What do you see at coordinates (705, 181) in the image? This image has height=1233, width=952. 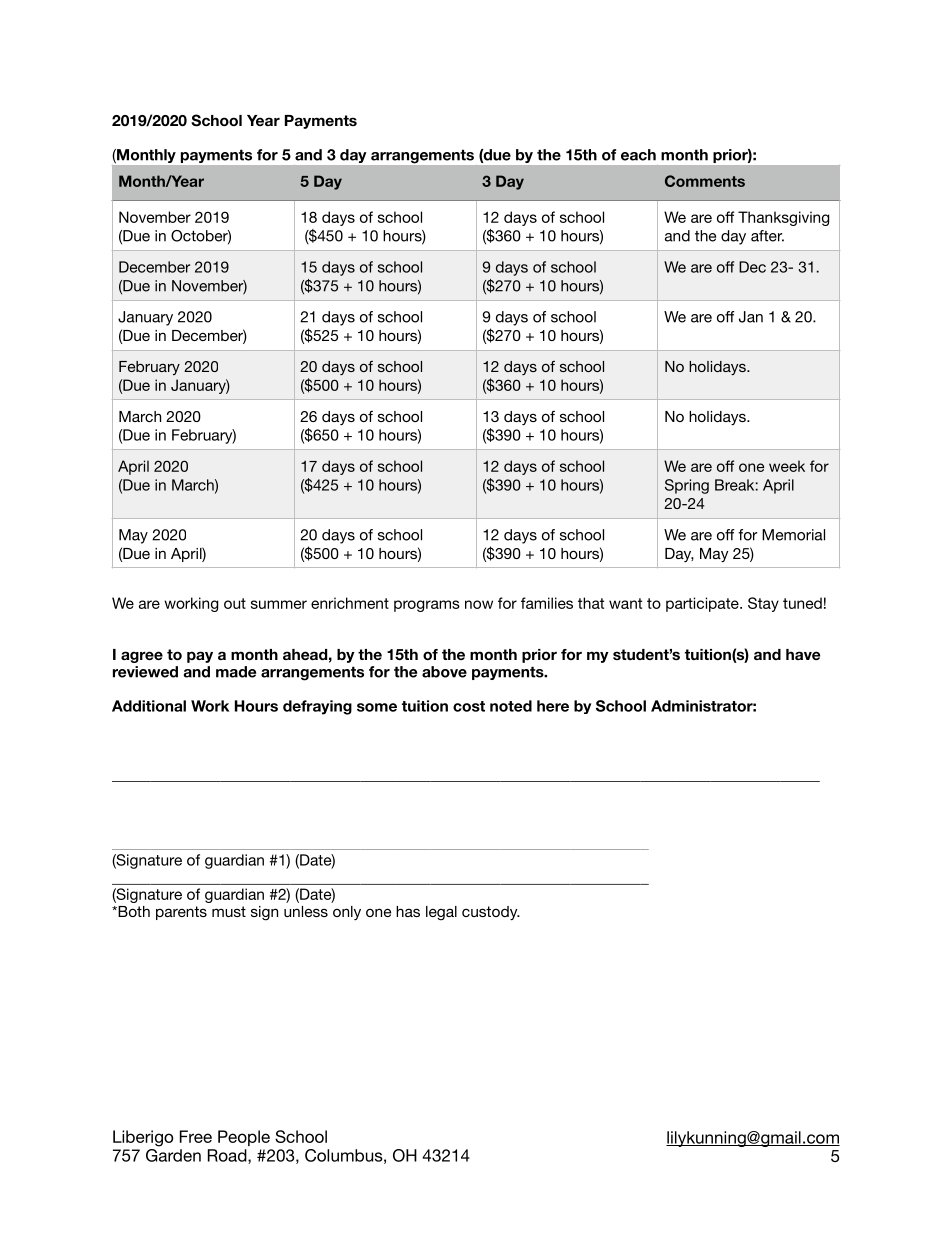 I see `Comments` at bounding box center [705, 181].
